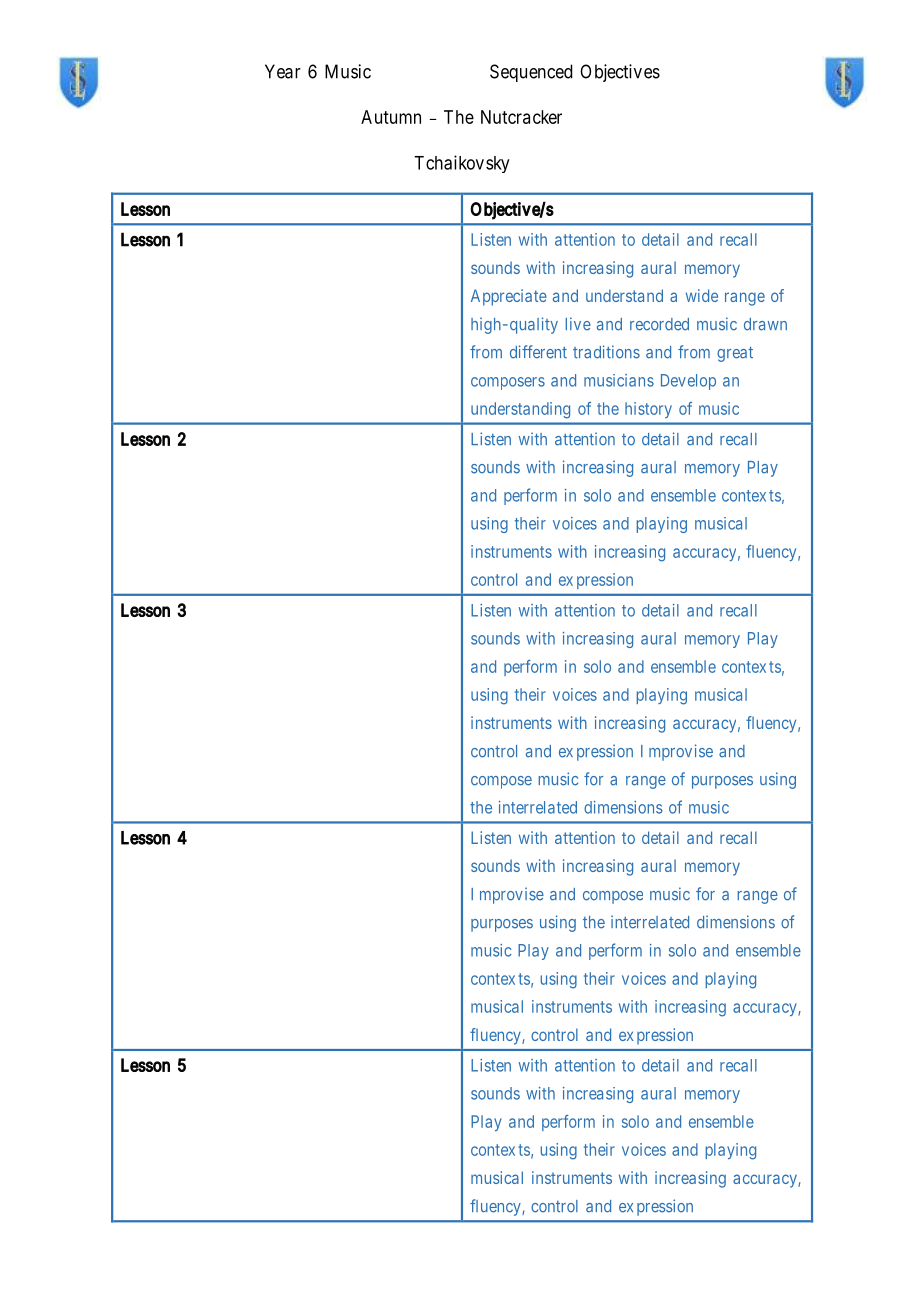  What do you see at coordinates (462, 164) in the screenshot?
I see `Tchaikovsky` at bounding box center [462, 164].
